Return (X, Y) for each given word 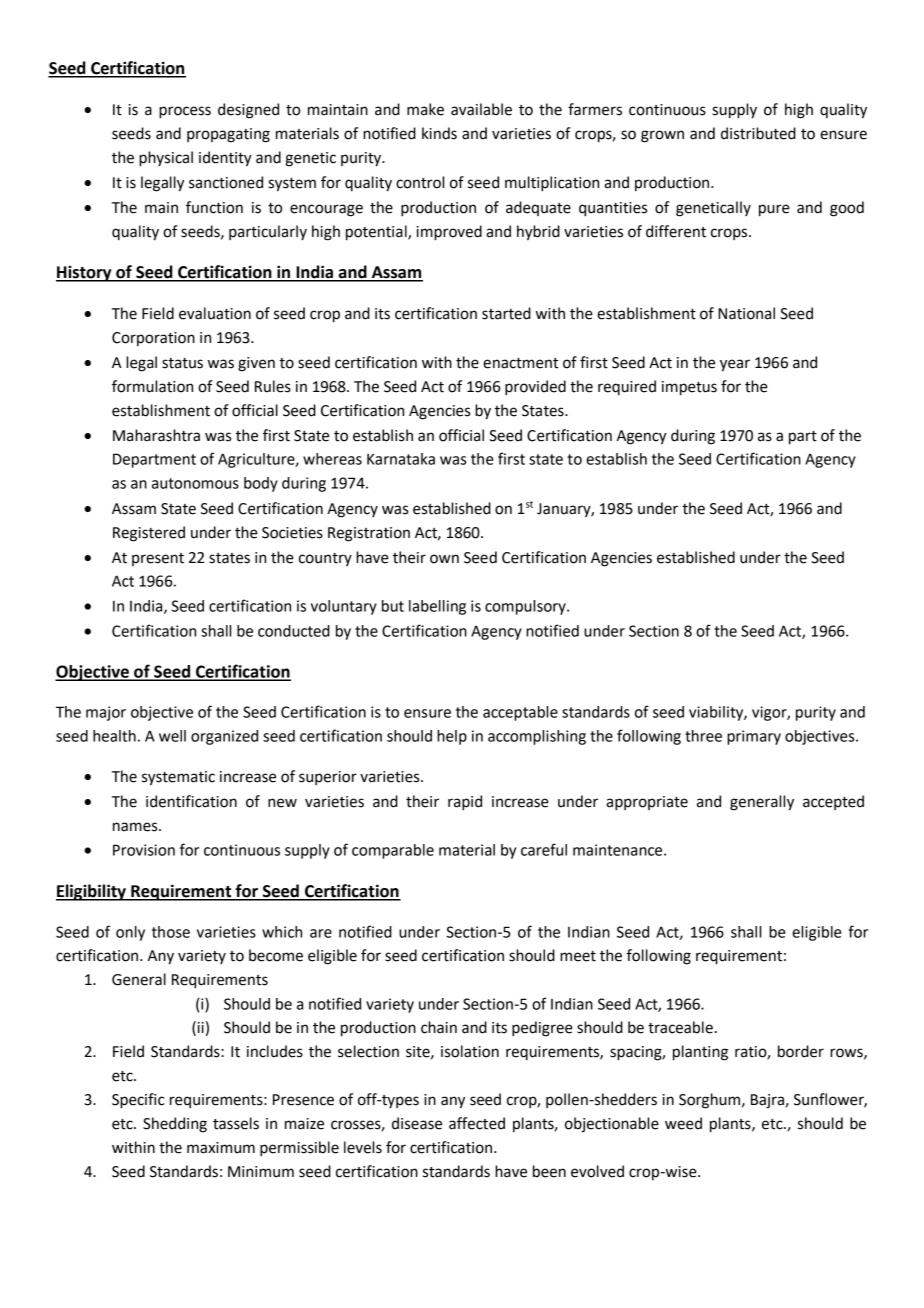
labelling (437, 607)
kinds (439, 133)
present (158, 559)
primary (754, 737)
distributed (758, 133)
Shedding (175, 1125)
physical (166, 159)
